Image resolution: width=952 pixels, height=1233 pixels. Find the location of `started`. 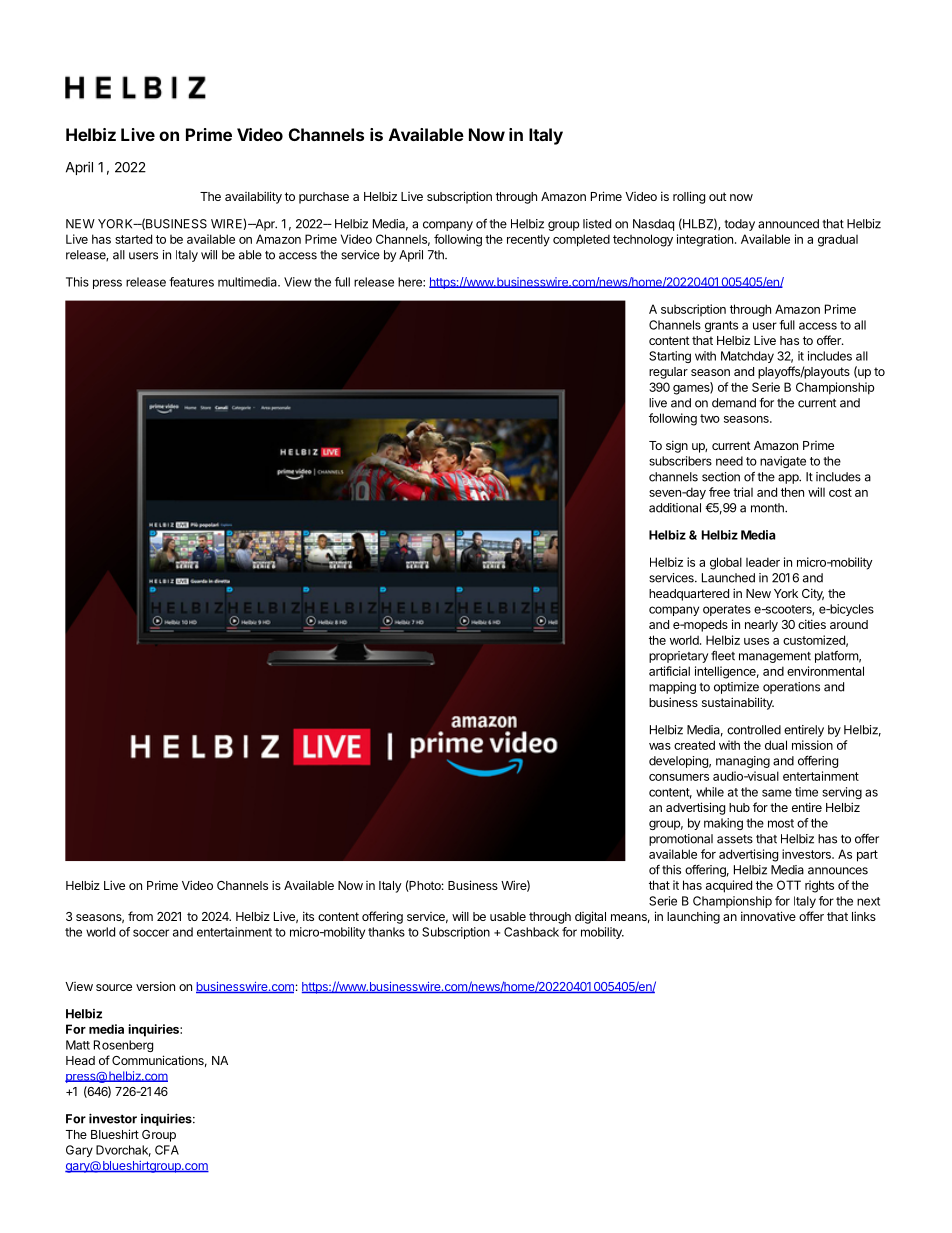

started is located at coordinates (133, 239).
